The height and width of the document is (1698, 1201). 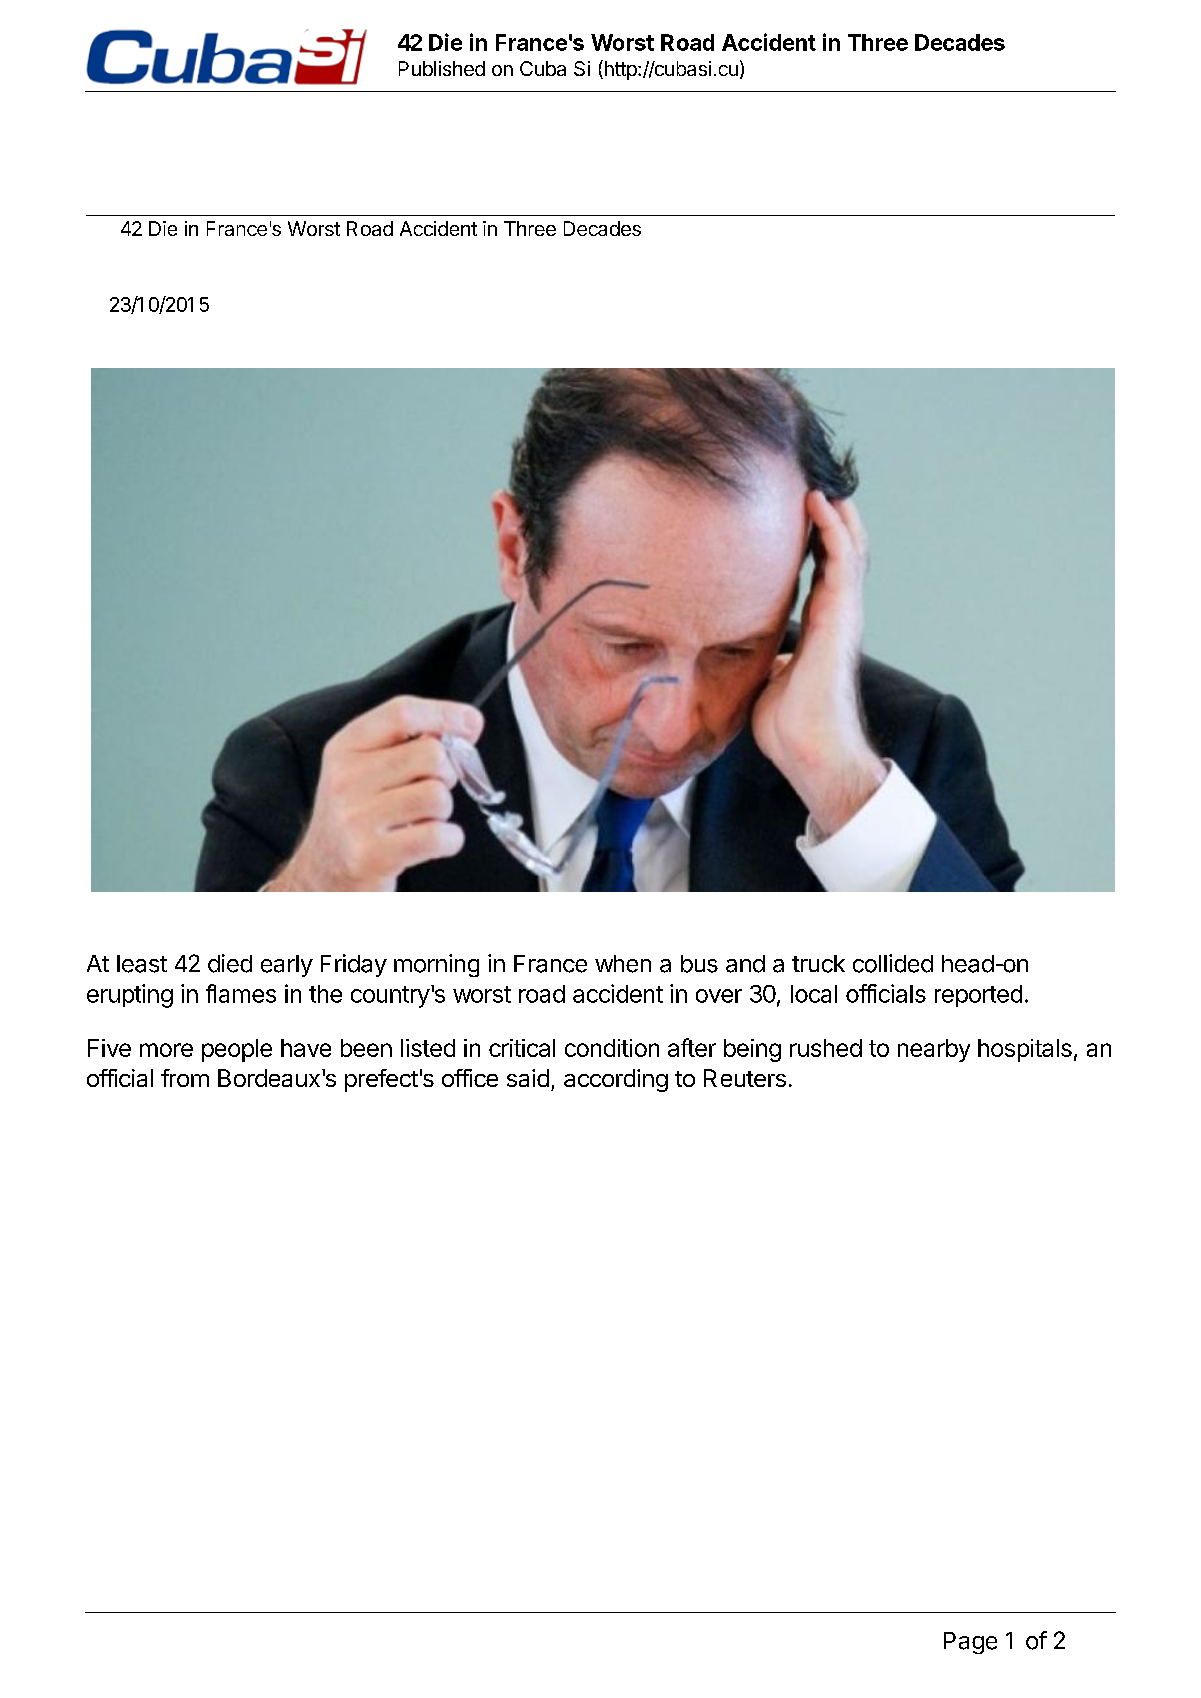 What do you see at coordinates (818, 964) in the document?
I see `truck` at bounding box center [818, 964].
